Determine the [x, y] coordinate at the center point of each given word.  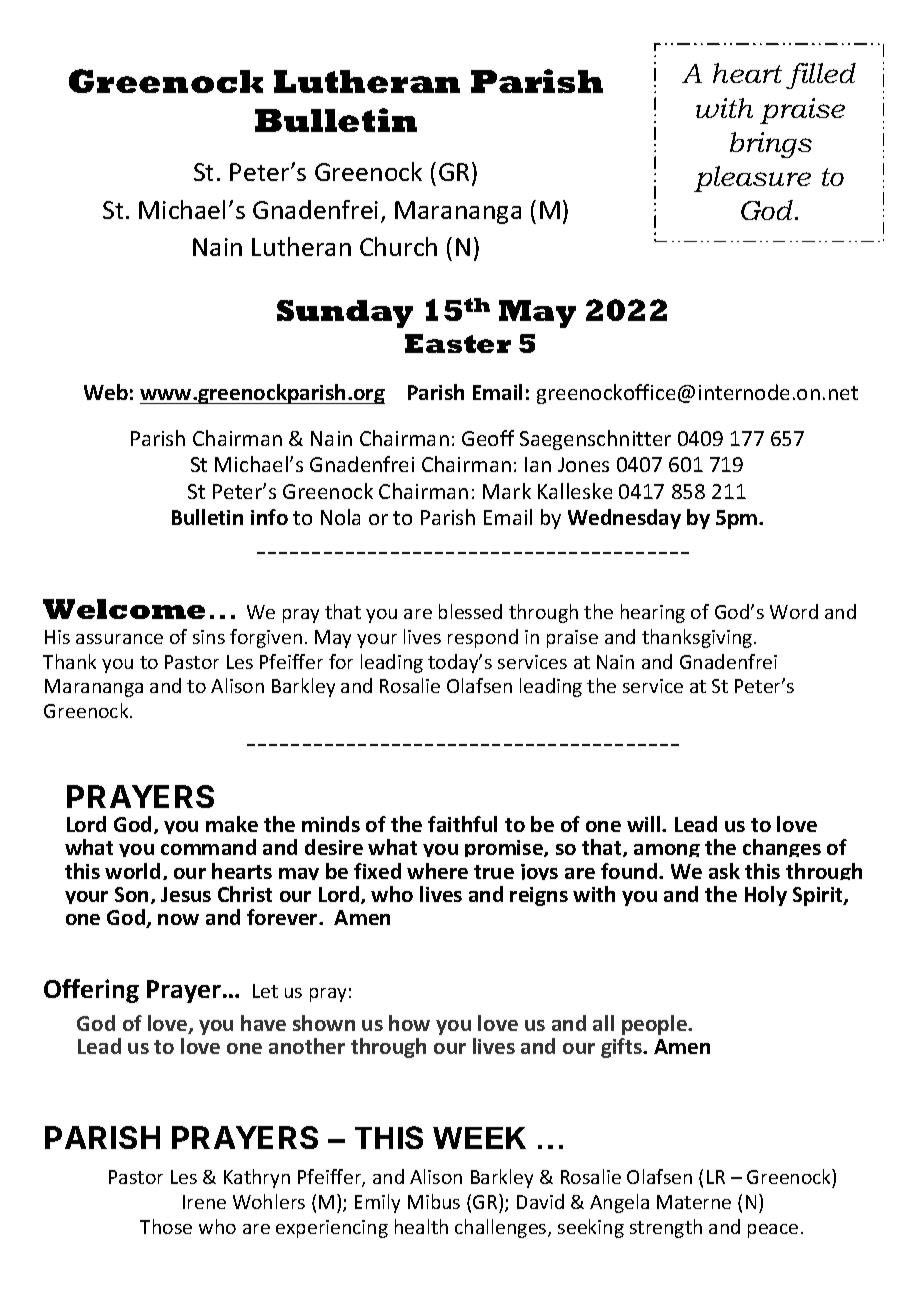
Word [794, 611]
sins [209, 637]
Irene [204, 1202]
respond [483, 638]
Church [398, 246]
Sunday [345, 314]
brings [771, 145]
